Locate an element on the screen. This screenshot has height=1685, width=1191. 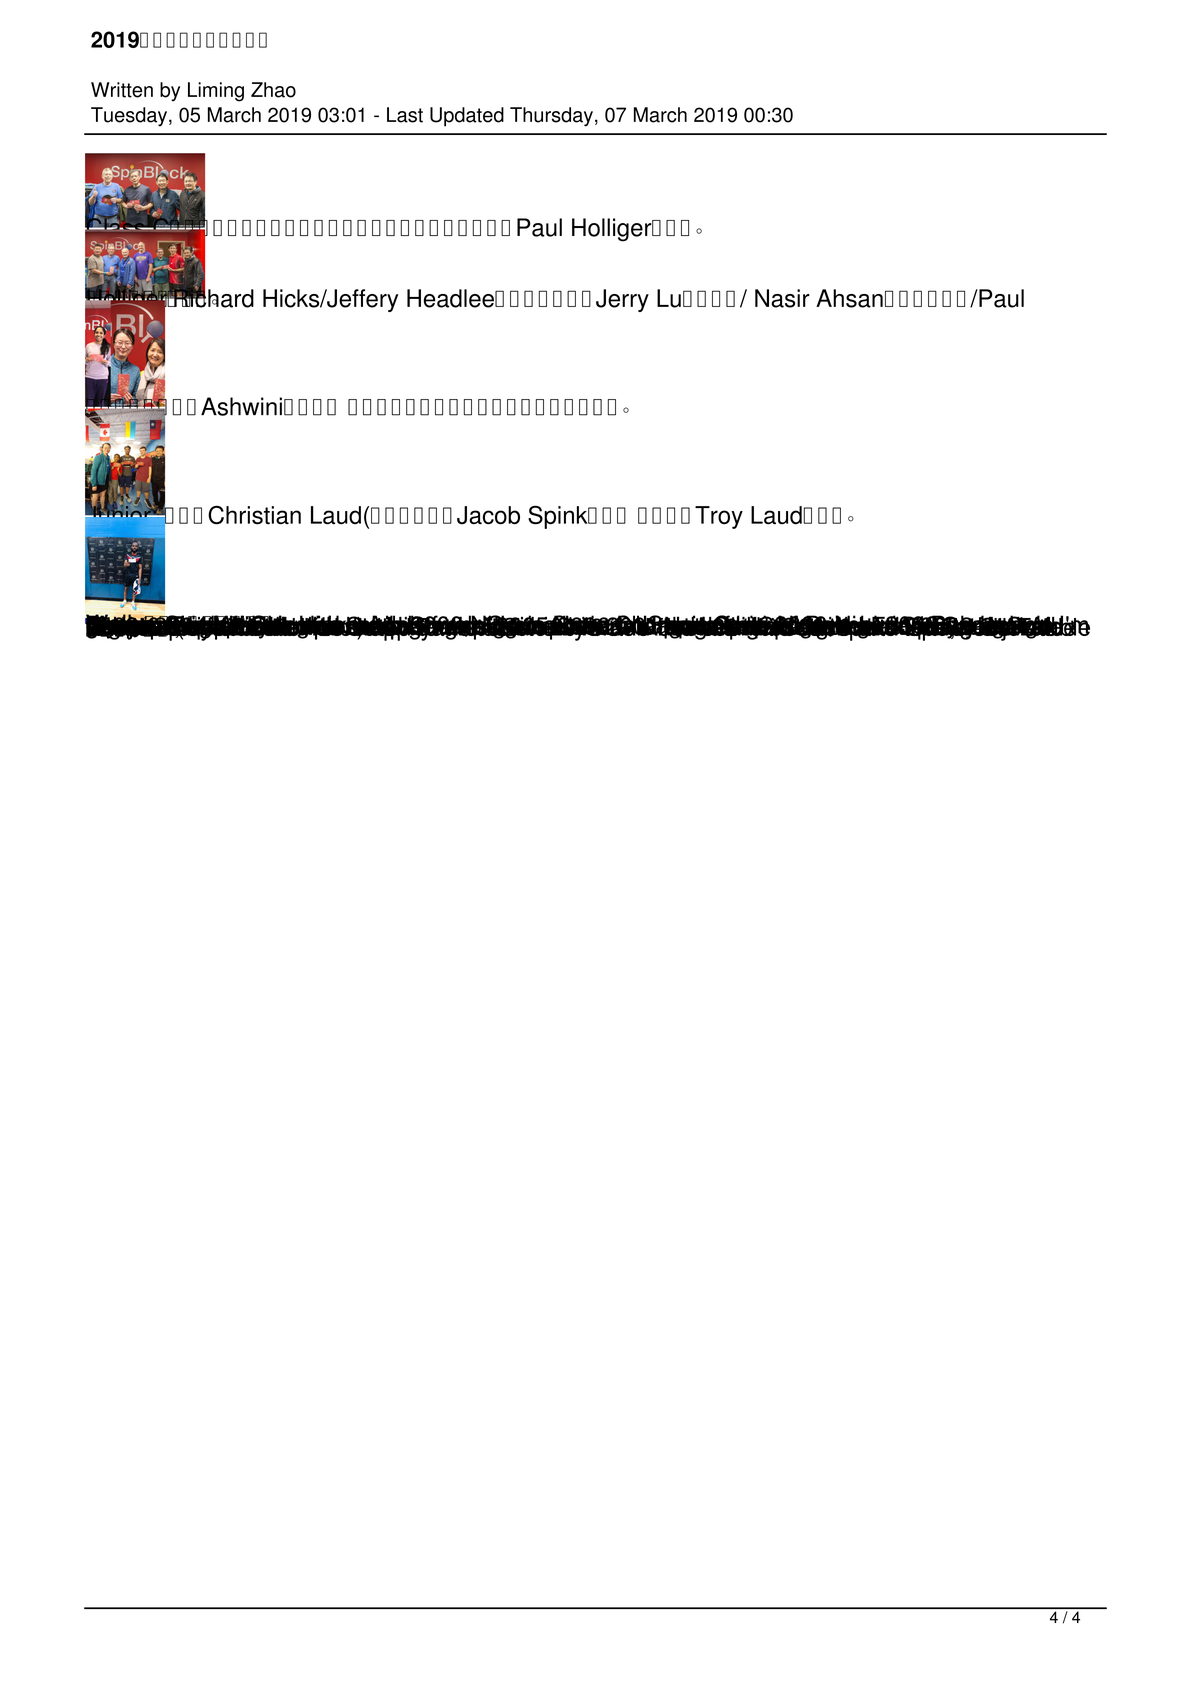
Written is located at coordinates (122, 90).
